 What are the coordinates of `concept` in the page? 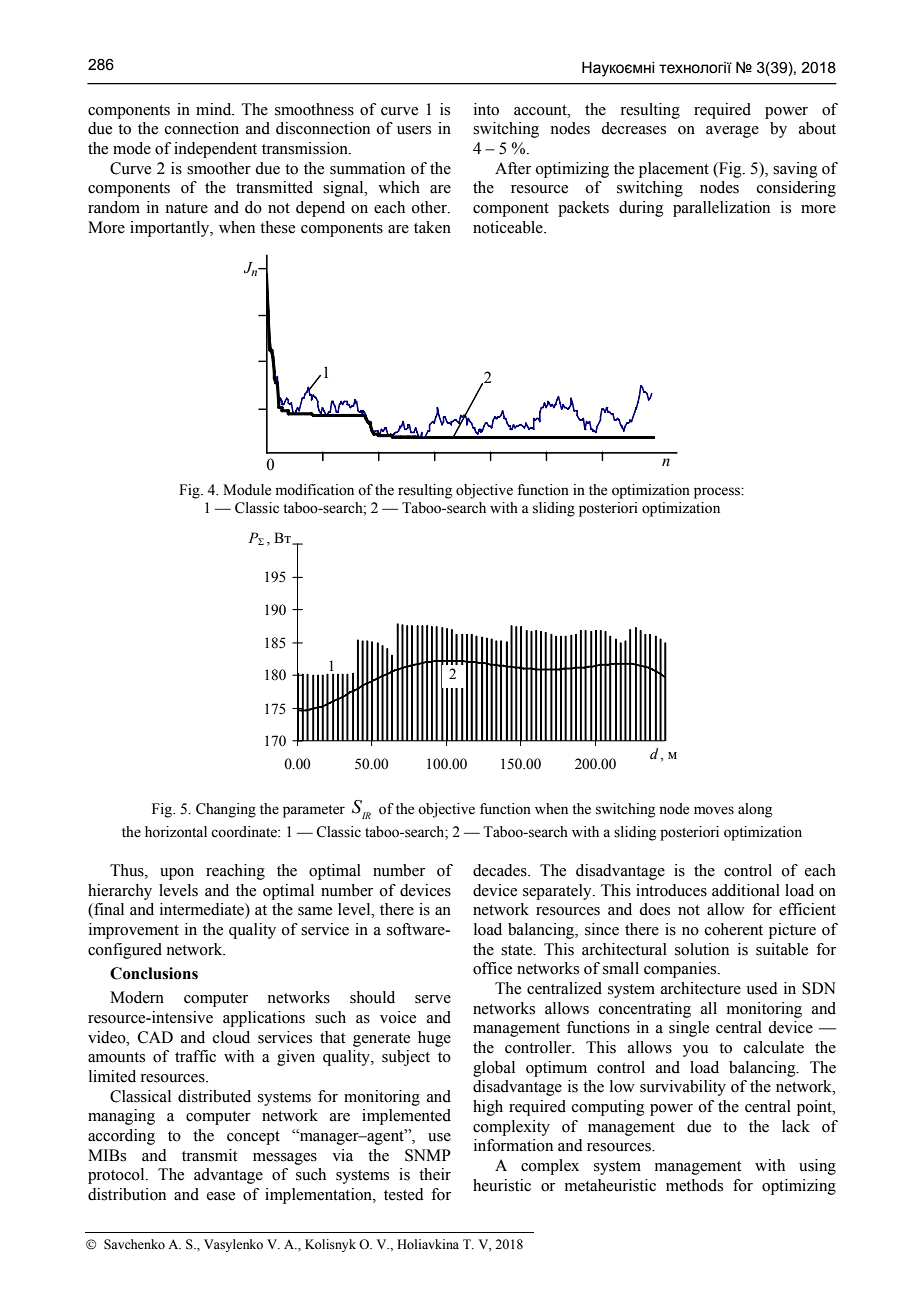 It's located at (253, 1138).
